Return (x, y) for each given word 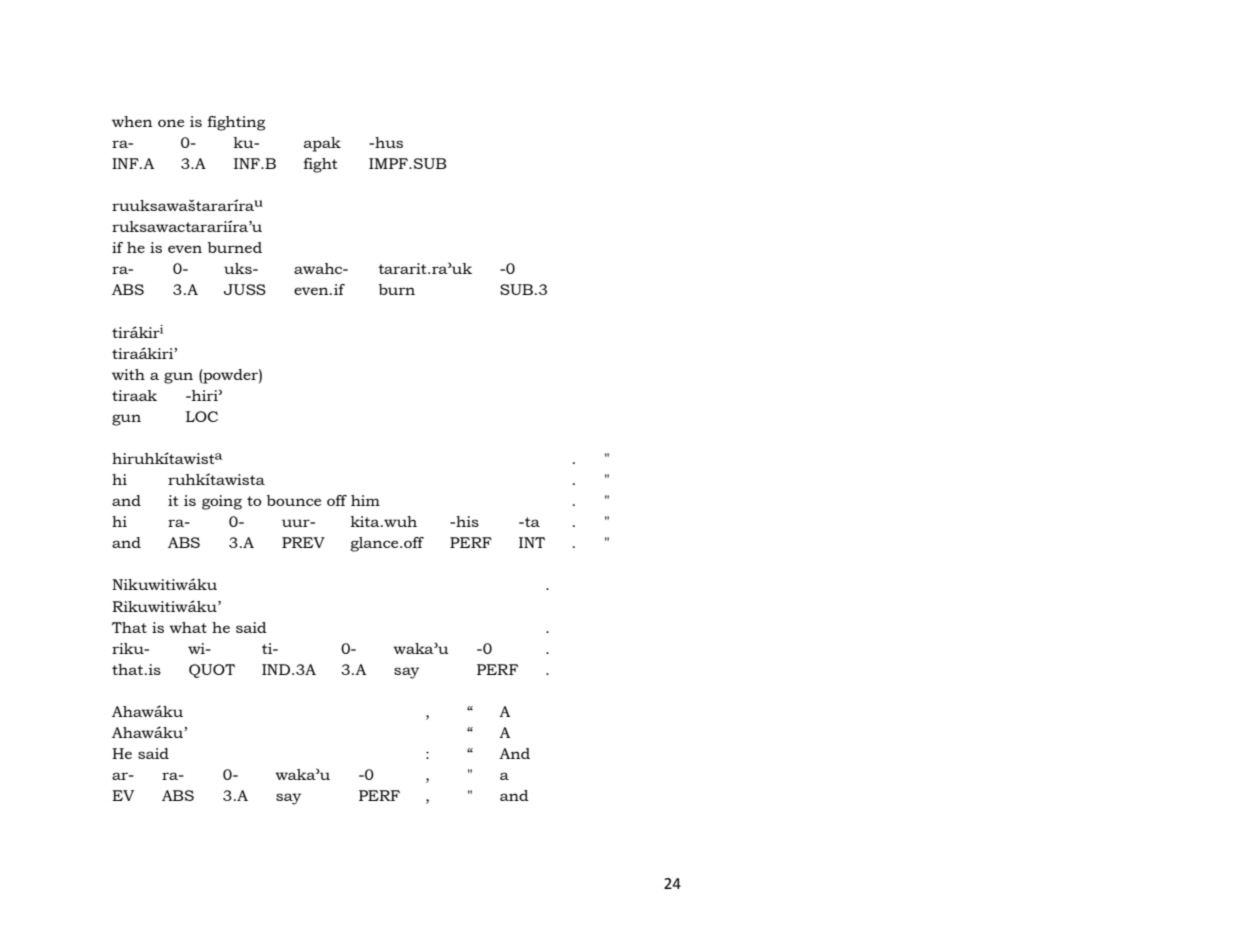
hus (388, 142)
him (365, 500)
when (132, 121)
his (466, 521)
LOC (202, 416)
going (222, 502)
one (171, 123)
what (188, 627)
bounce (294, 500)
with (128, 374)
